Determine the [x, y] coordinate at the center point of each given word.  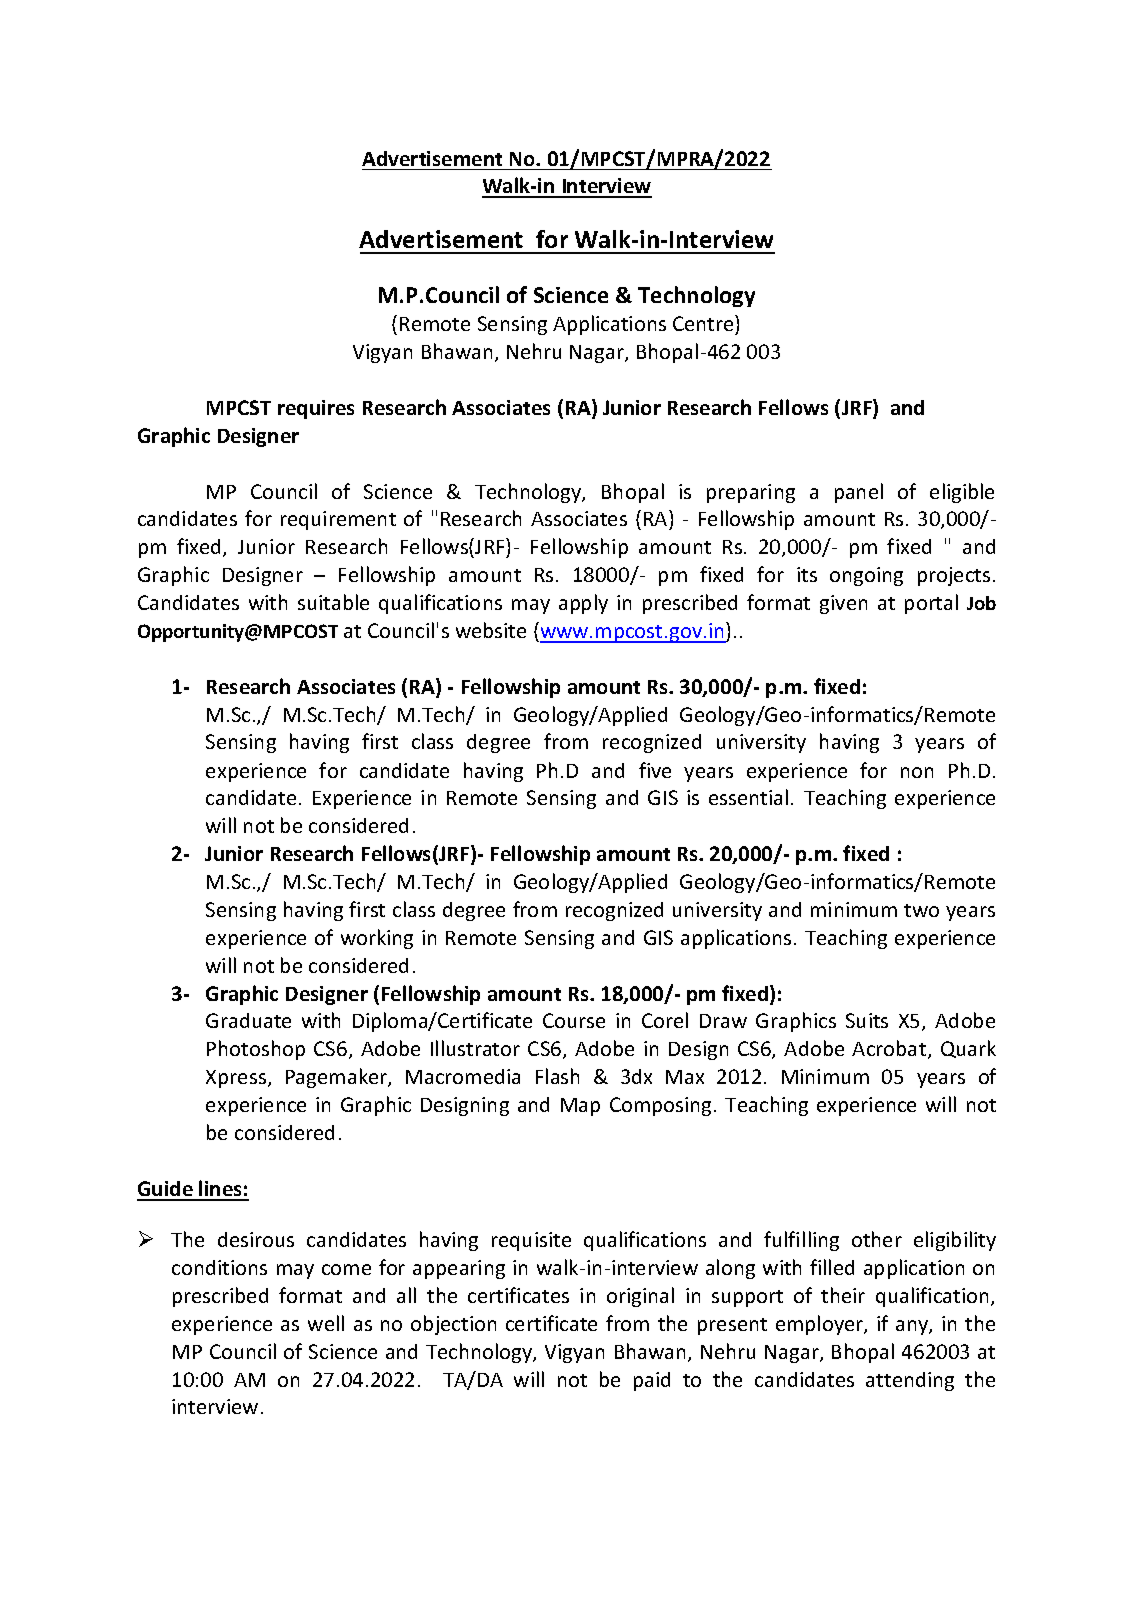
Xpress [237, 1079]
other [877, 1239]
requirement [338, 520]
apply [583, 604]
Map [580, 1107]
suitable [333, 602]
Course [574, 1020]
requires [316, 409]
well [326, 1323]
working [377, 939]
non [917, 772]
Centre [704, 323]
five [655, 770]
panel [859, 493]
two [921, 910]
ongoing [866, 576]
